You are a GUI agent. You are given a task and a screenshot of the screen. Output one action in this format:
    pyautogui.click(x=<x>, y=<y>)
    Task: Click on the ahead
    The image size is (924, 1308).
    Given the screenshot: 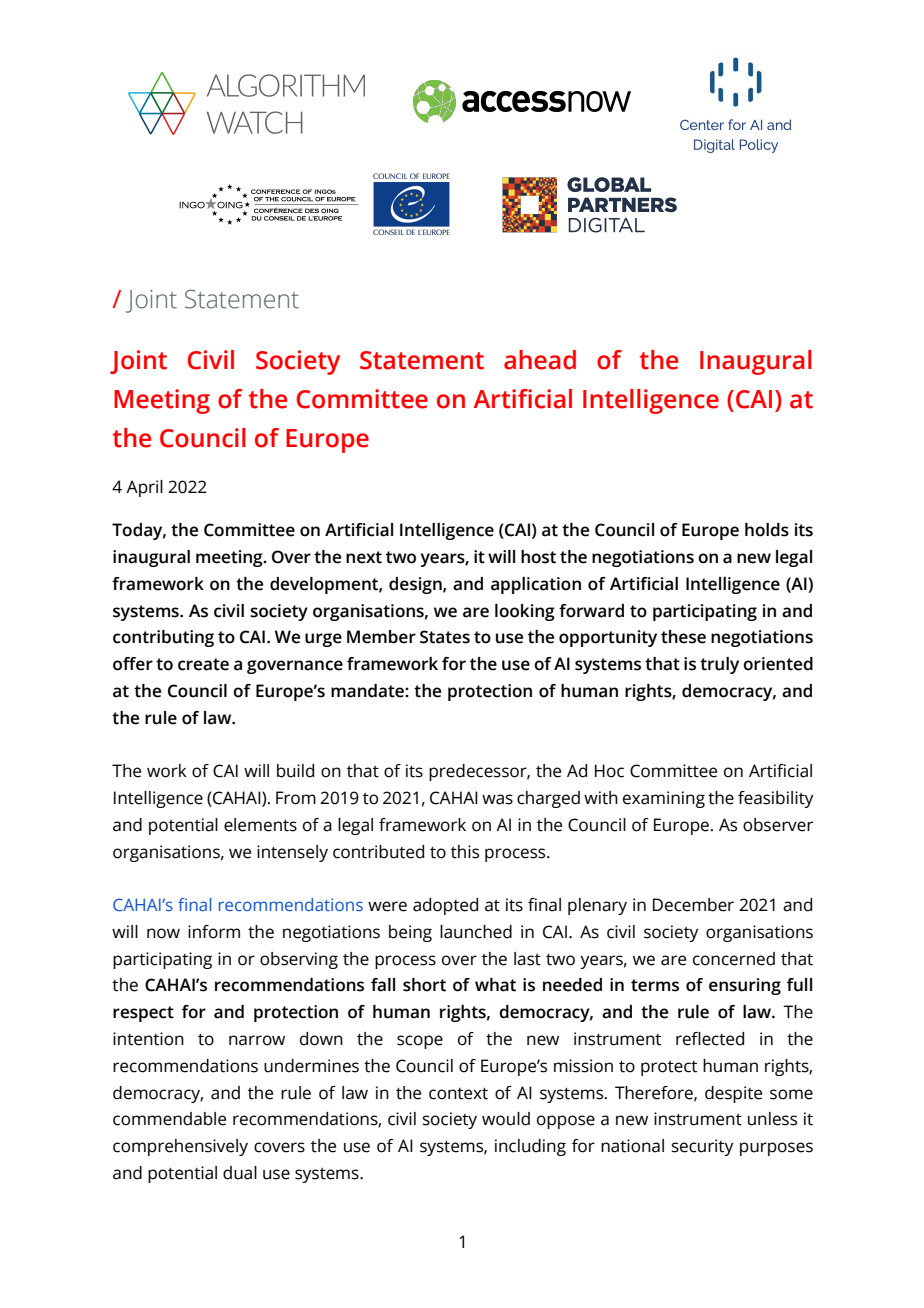 What is the action you would take?
    pyautogui.click(x=540, y=360)
